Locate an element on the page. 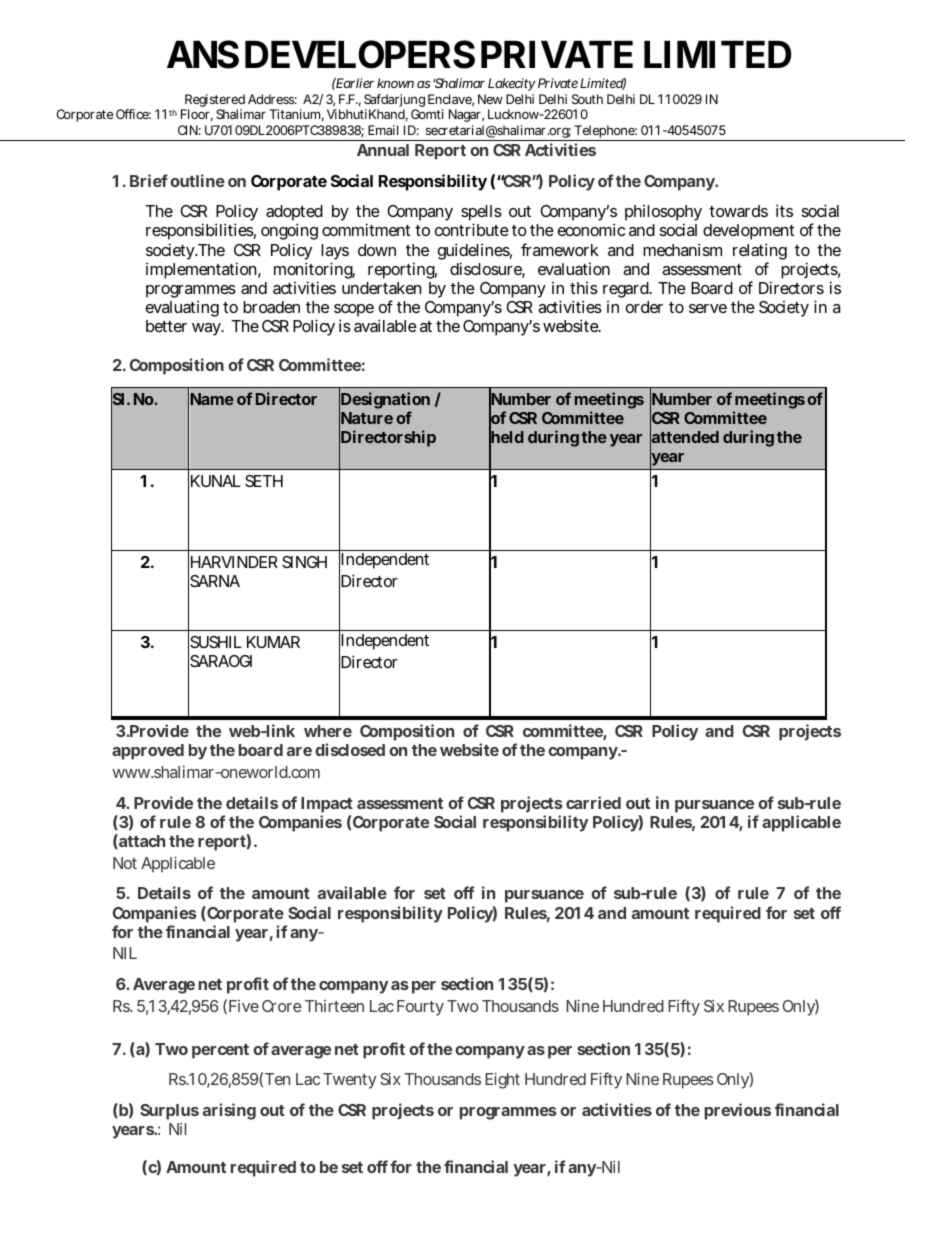 The width and height of the page is (952, 1233). Registered is located at coordinates (214, 102).
